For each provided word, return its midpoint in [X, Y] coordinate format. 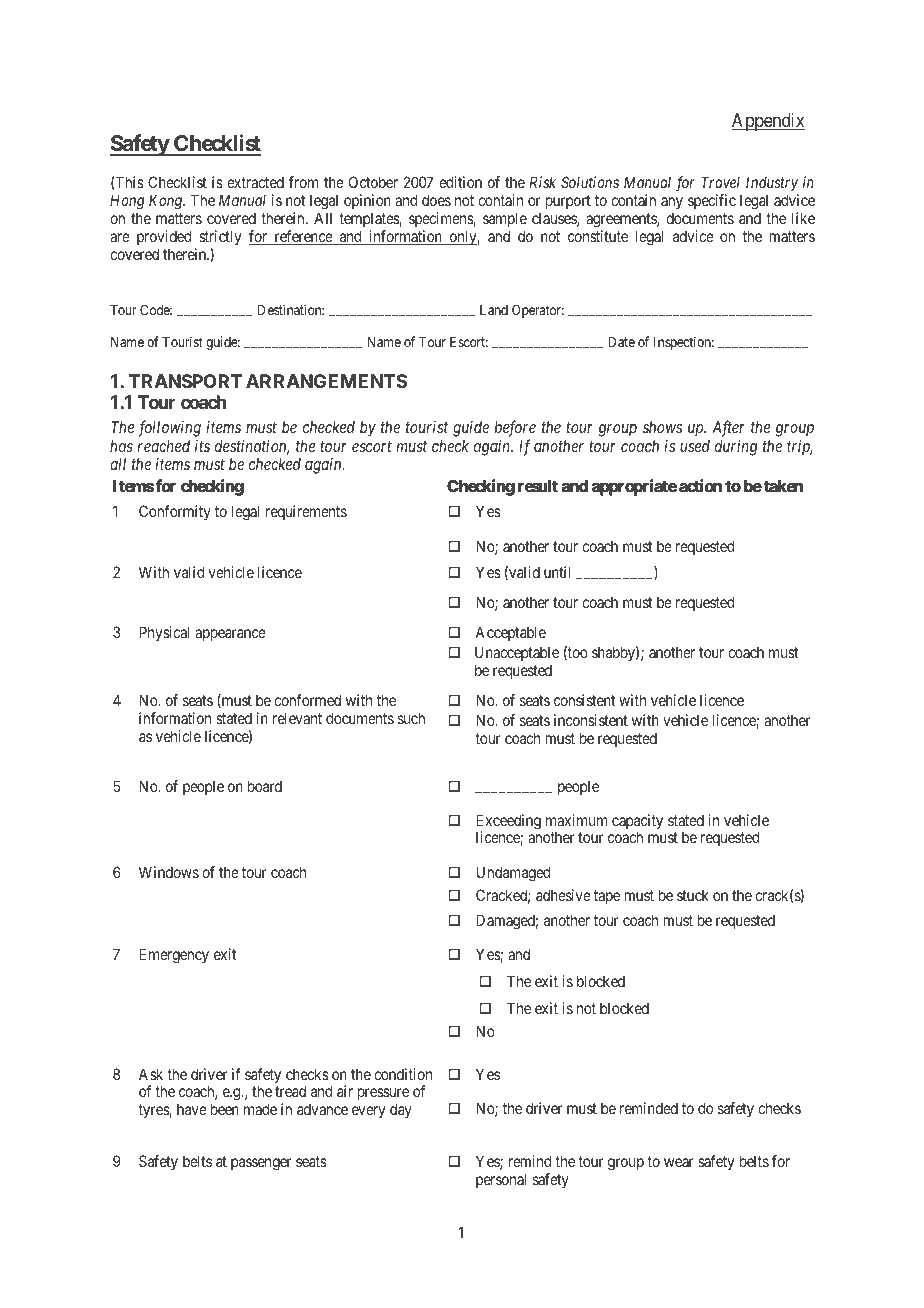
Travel [720, 182]
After [728, 428]
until [557, 572]
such [411, 718]
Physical [164, 633]
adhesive [563, 895]
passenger [261, 1164]
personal [501, 1180]
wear [679, 1162]
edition [460, 182]
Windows [169, 872]
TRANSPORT [185, 381]
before [515, 428]
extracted [255, 182]
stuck [693, 895]
